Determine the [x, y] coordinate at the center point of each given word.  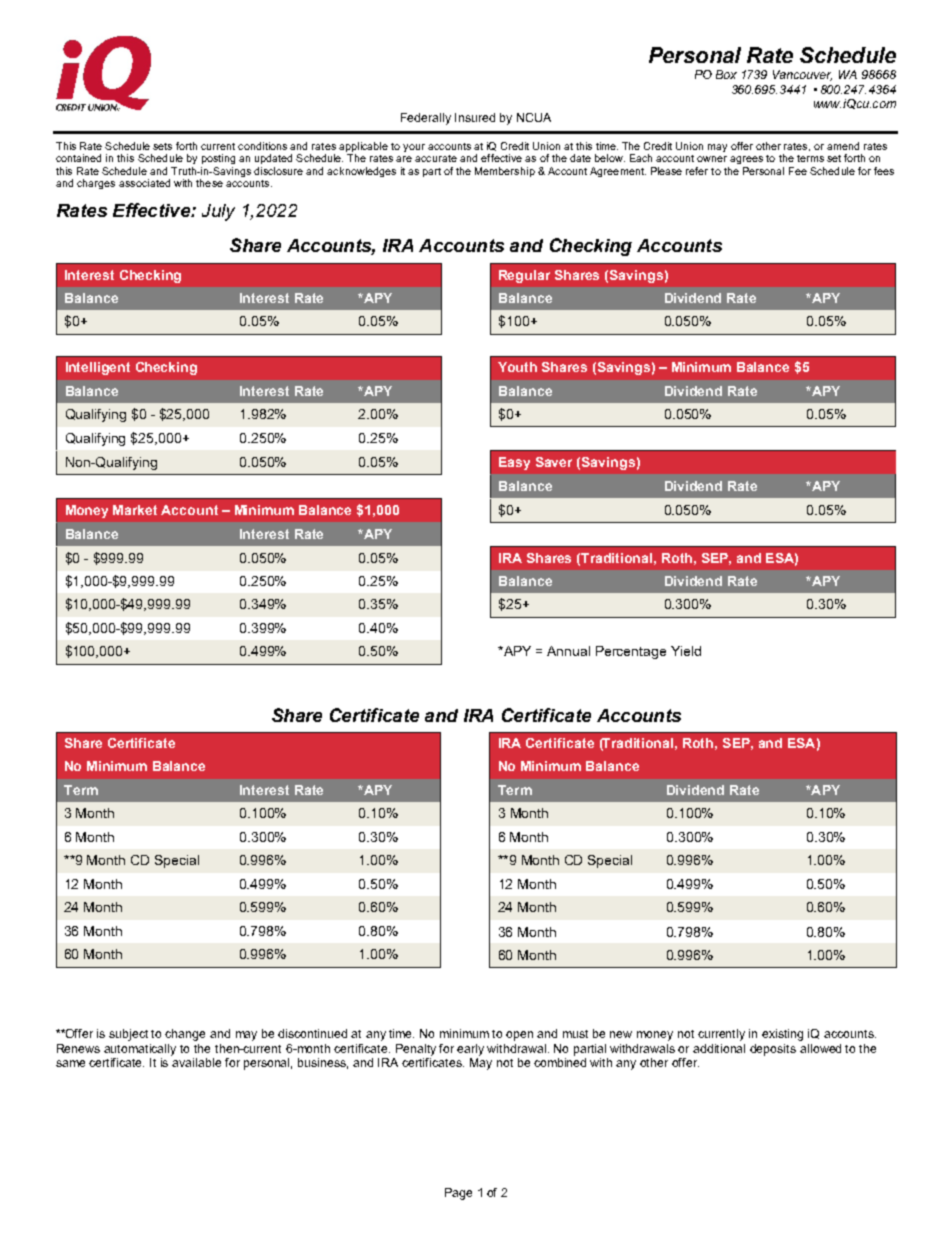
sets [162, 146]
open [519, 1036]
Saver [554, 462]
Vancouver [802, 75]
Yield [686, 651]
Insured [475, 117]
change [185, 1035]
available [196, 1061]
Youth [517, 367]
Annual [568, 651]
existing [782, 1035]
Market [135, 510]
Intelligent [98, 368]
